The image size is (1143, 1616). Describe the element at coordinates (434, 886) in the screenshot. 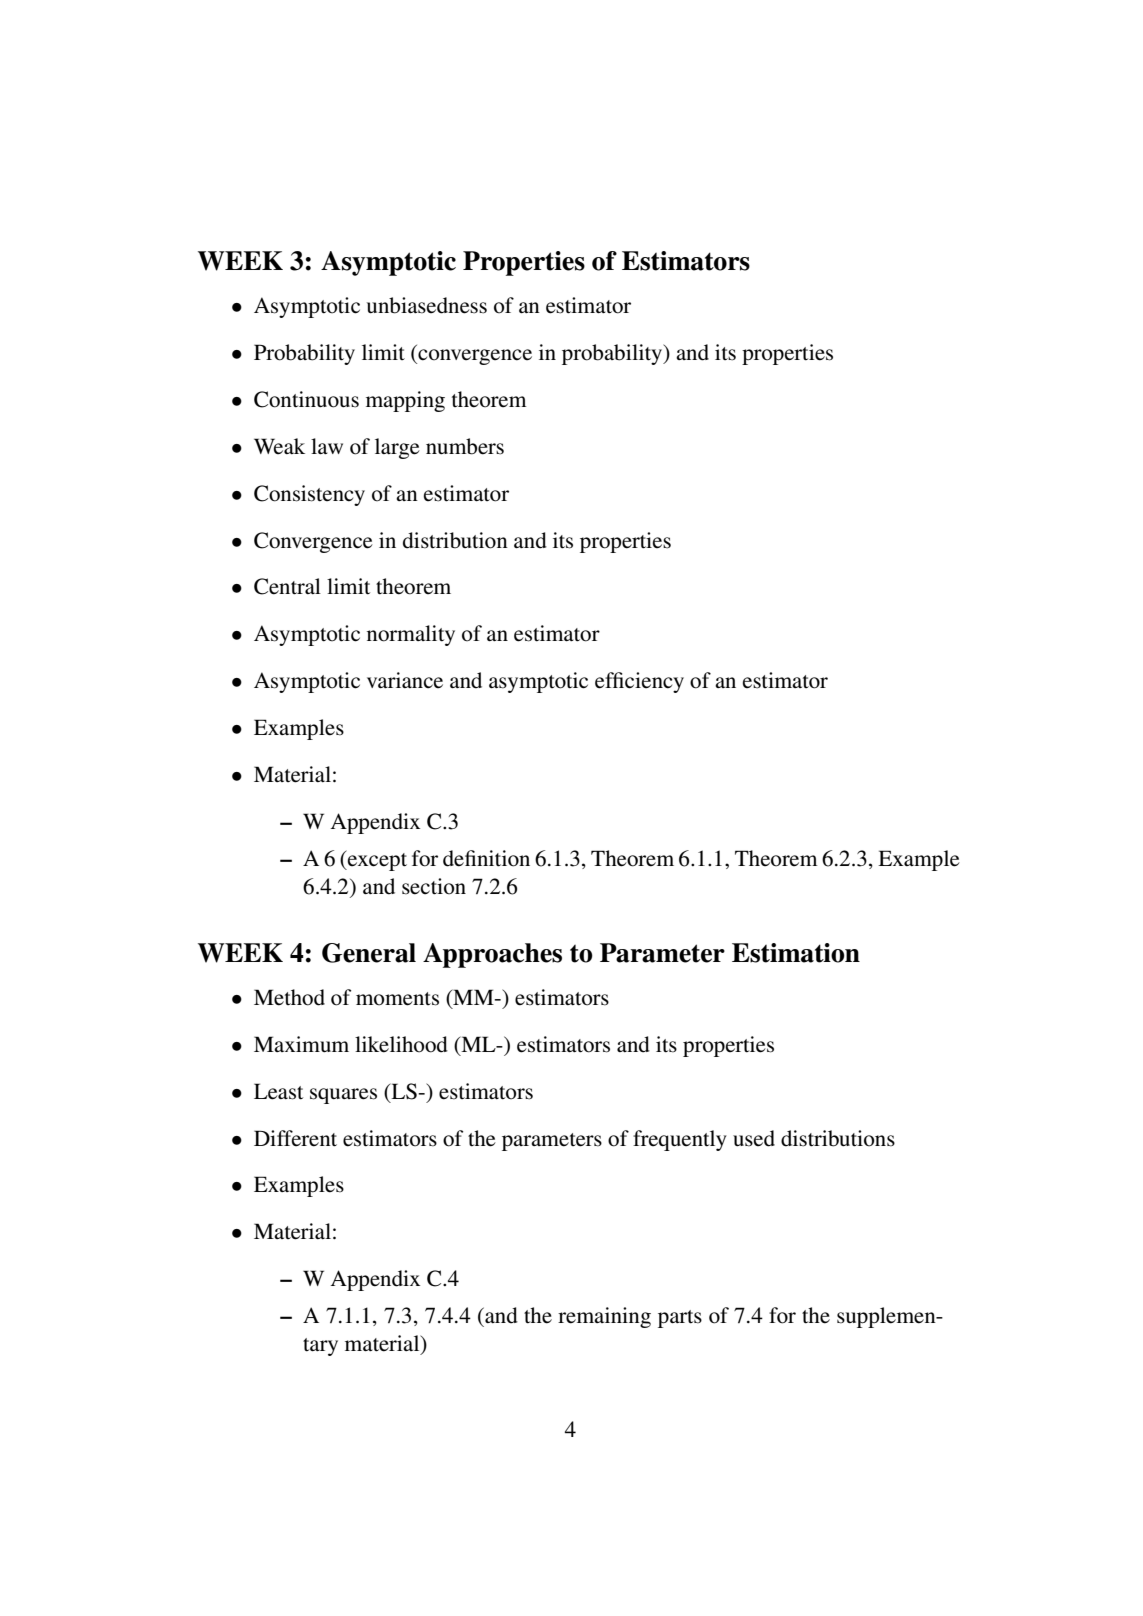

I see `section` at that location.
